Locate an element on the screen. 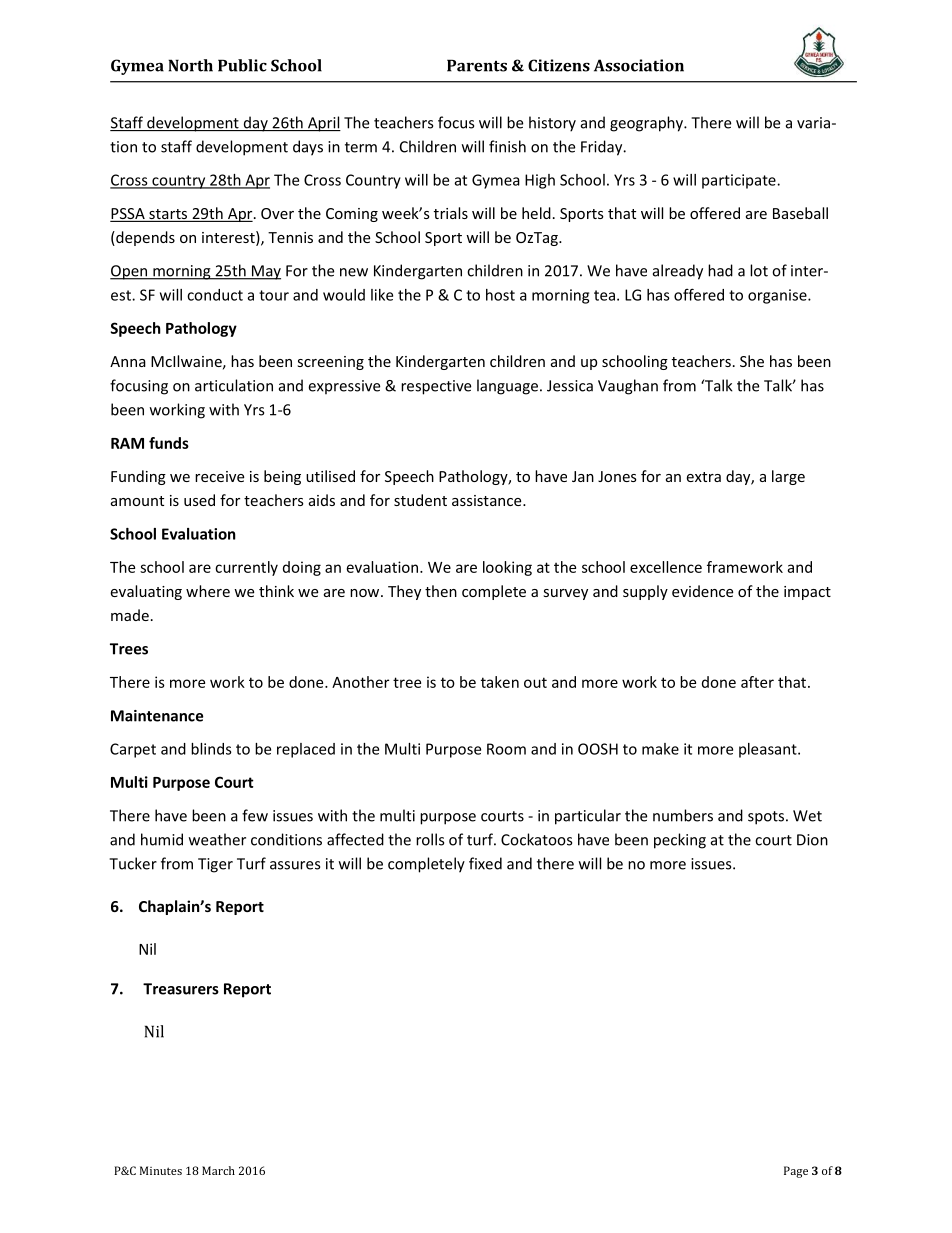  extra is located at coordinates (703, 477).
